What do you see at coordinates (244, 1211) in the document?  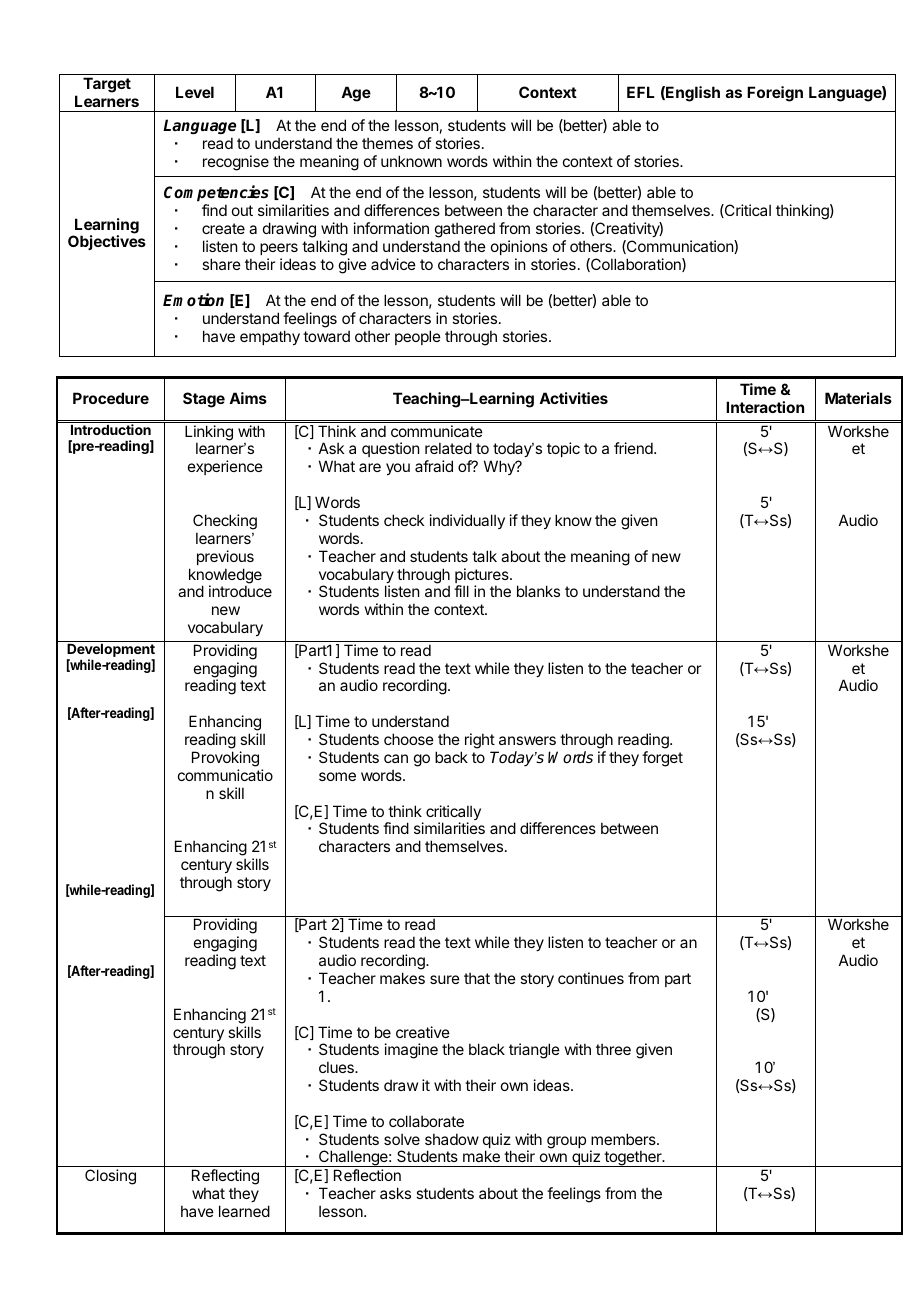 I see `learned` at bounding box center [244, 1211].
